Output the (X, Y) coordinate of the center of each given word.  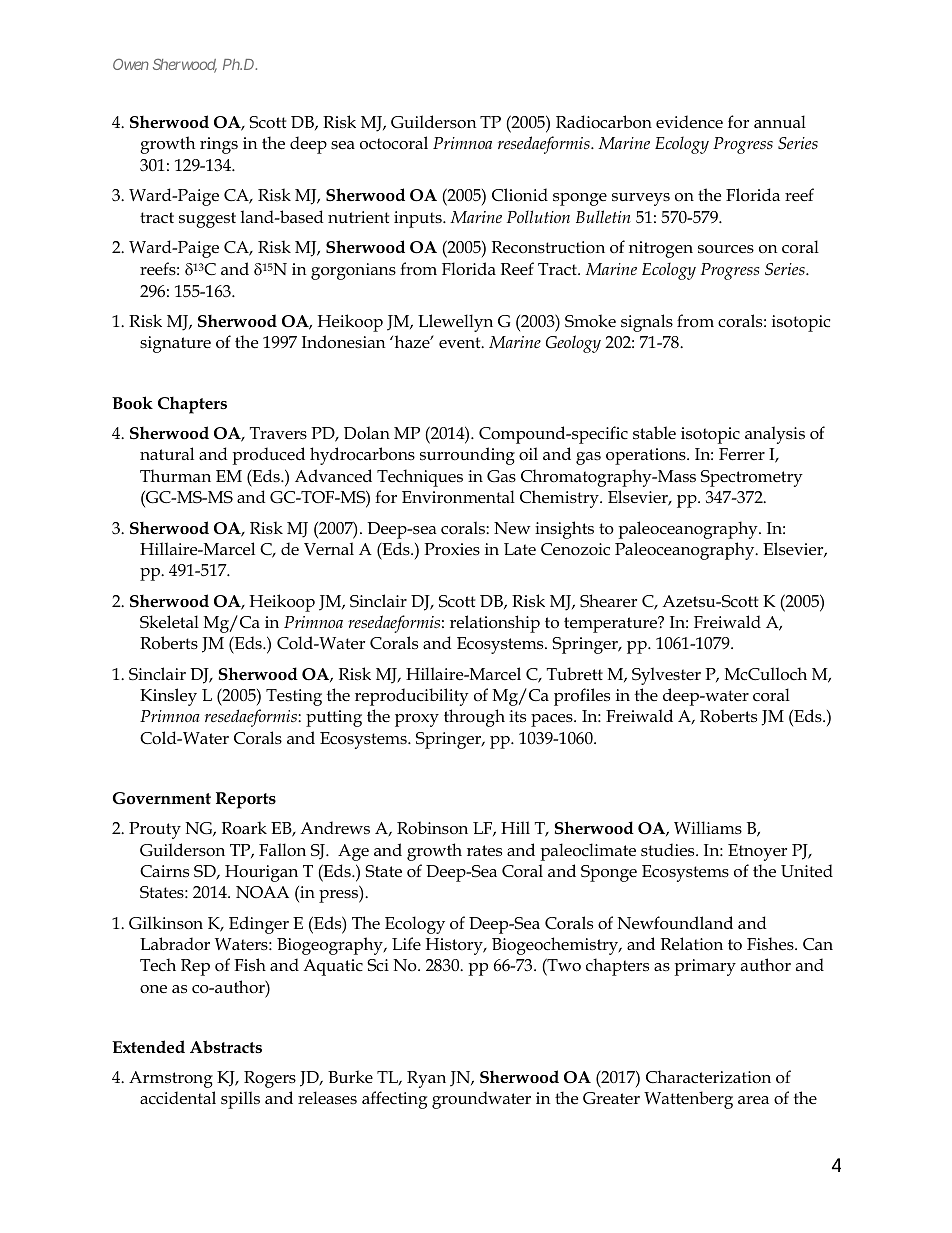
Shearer (608, 601)
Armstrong (171, 1079)
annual (780, 122)
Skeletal (169, 622)
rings (219, 145)
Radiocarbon (604, 122)
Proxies (452, 549)
